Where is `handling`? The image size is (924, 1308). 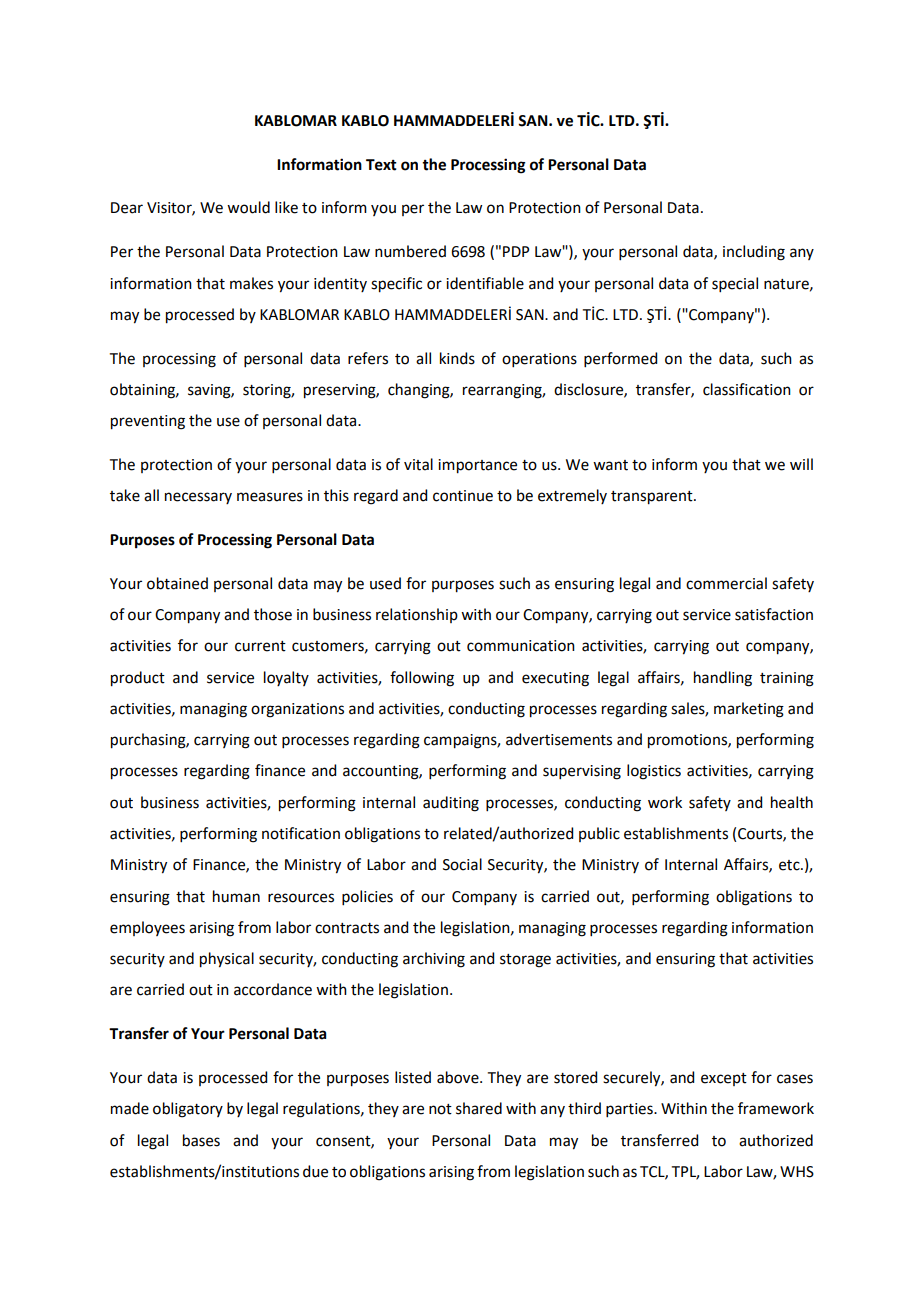
handling is located at coordinates (723, 679).
